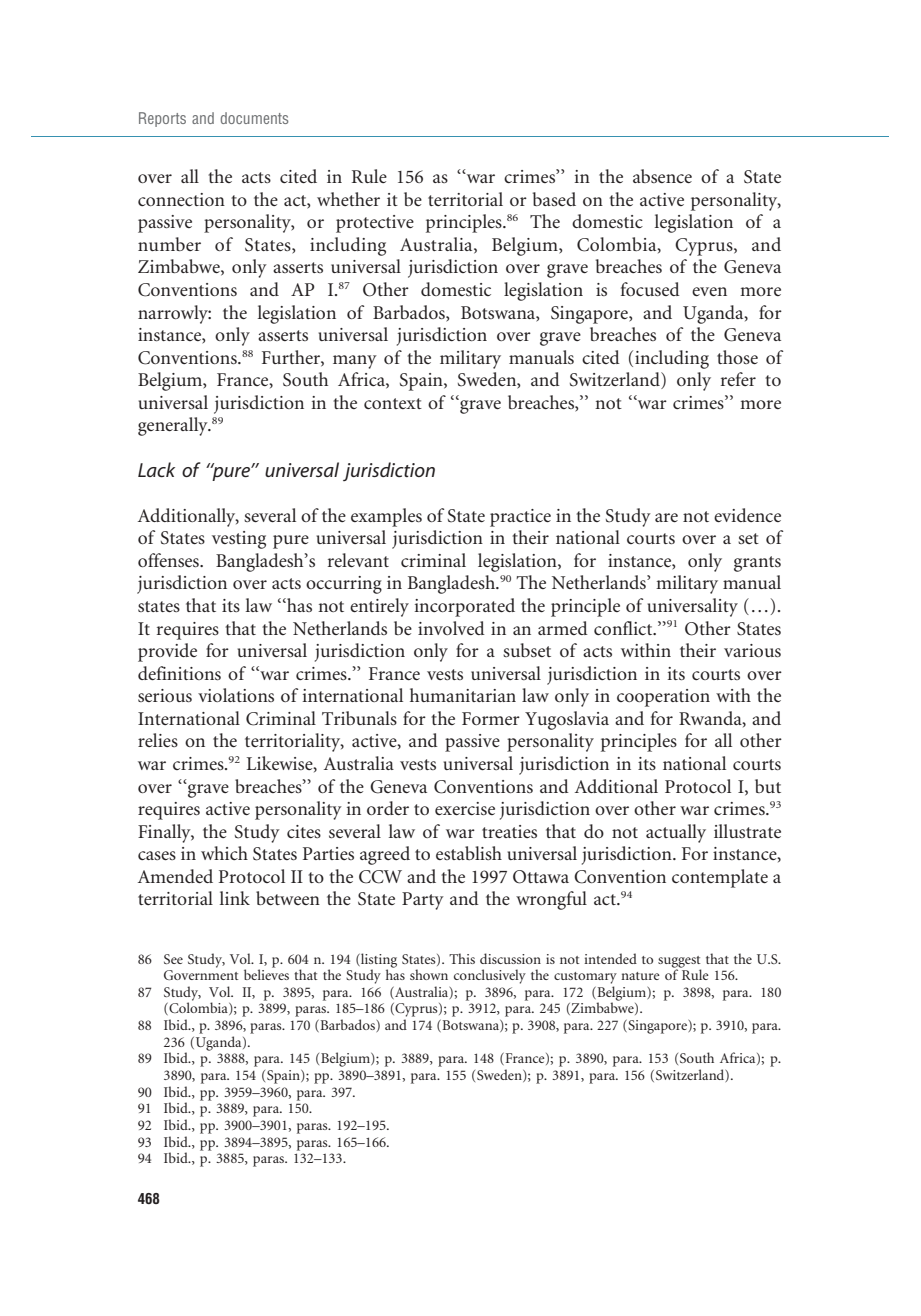 The image size is (921, 1316). Describe the element at coordinates (254, 118) in the image. I see `documents` at that location.
